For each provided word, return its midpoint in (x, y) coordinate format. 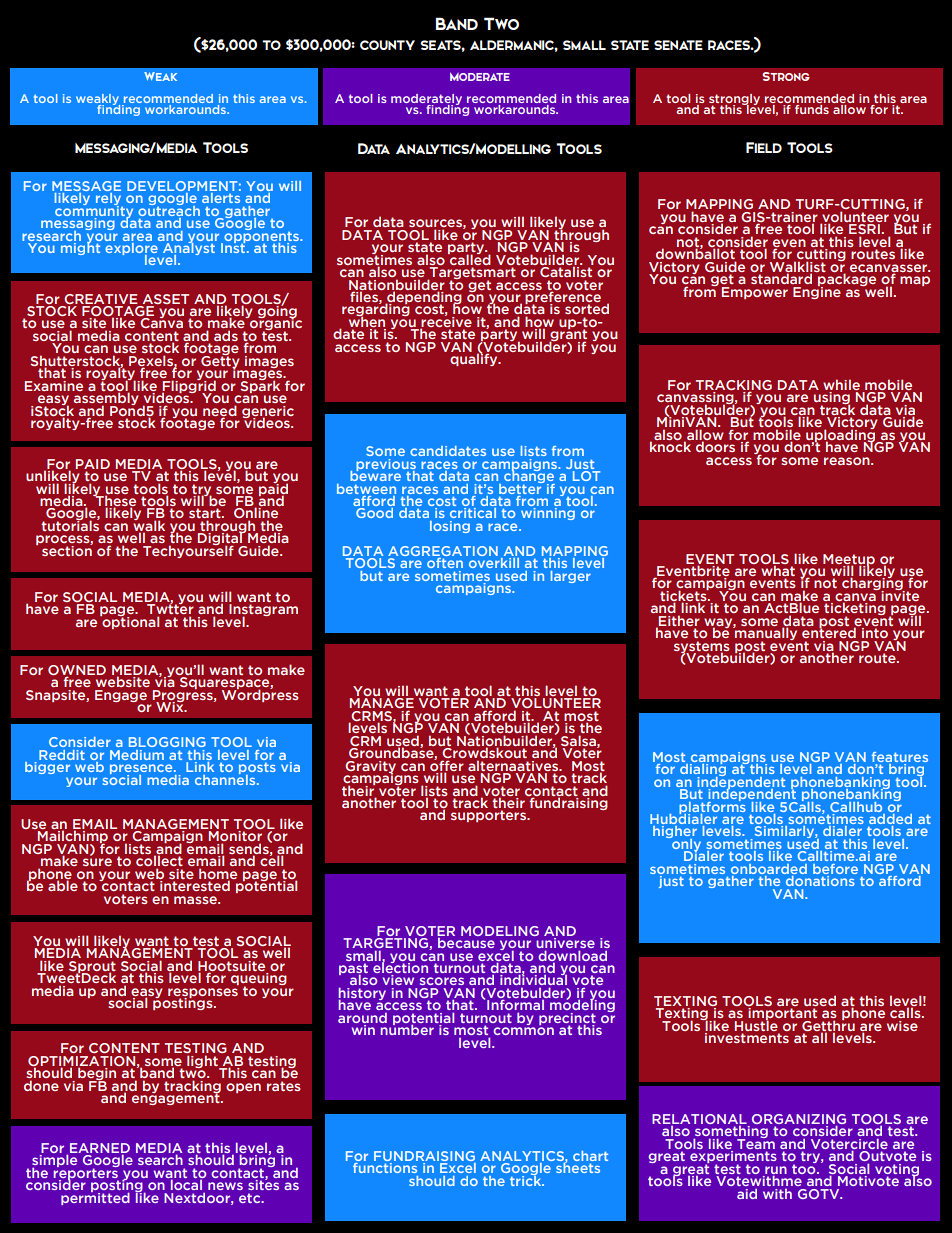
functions (385, 1166)
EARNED (100, 1149)
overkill (494, 563)
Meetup (849, 561)
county (387, 45)
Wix (171, 706)
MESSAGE (86, 186)
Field (764, 147)
